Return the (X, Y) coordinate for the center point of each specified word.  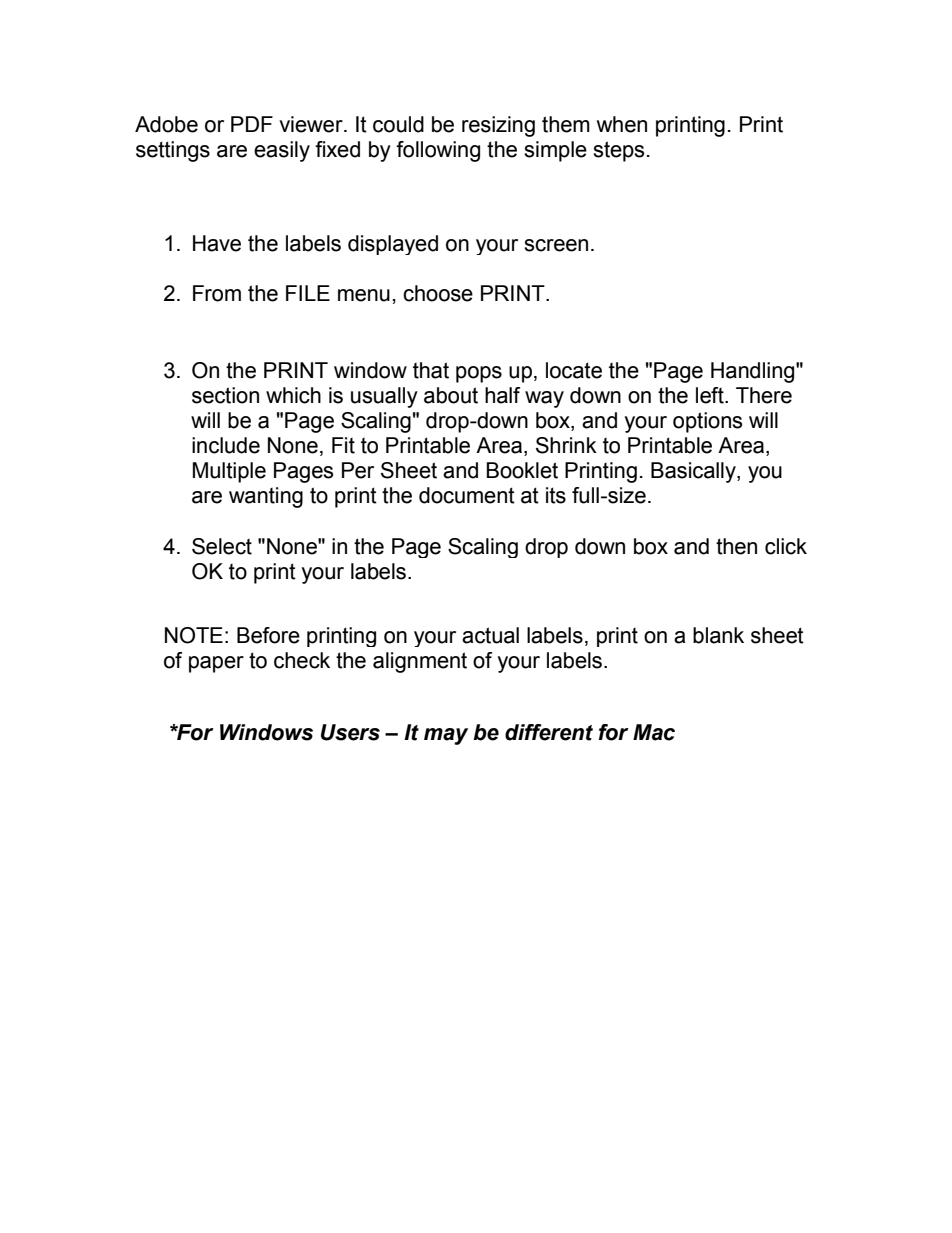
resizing (498, 126)
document (467, 495)
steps (618, 151)
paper (216, 664)
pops (479, 374)
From (217, 293)
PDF (252, 124)
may (446, 736)
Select (222, 546)
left (711, 395)
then (736, 546)
